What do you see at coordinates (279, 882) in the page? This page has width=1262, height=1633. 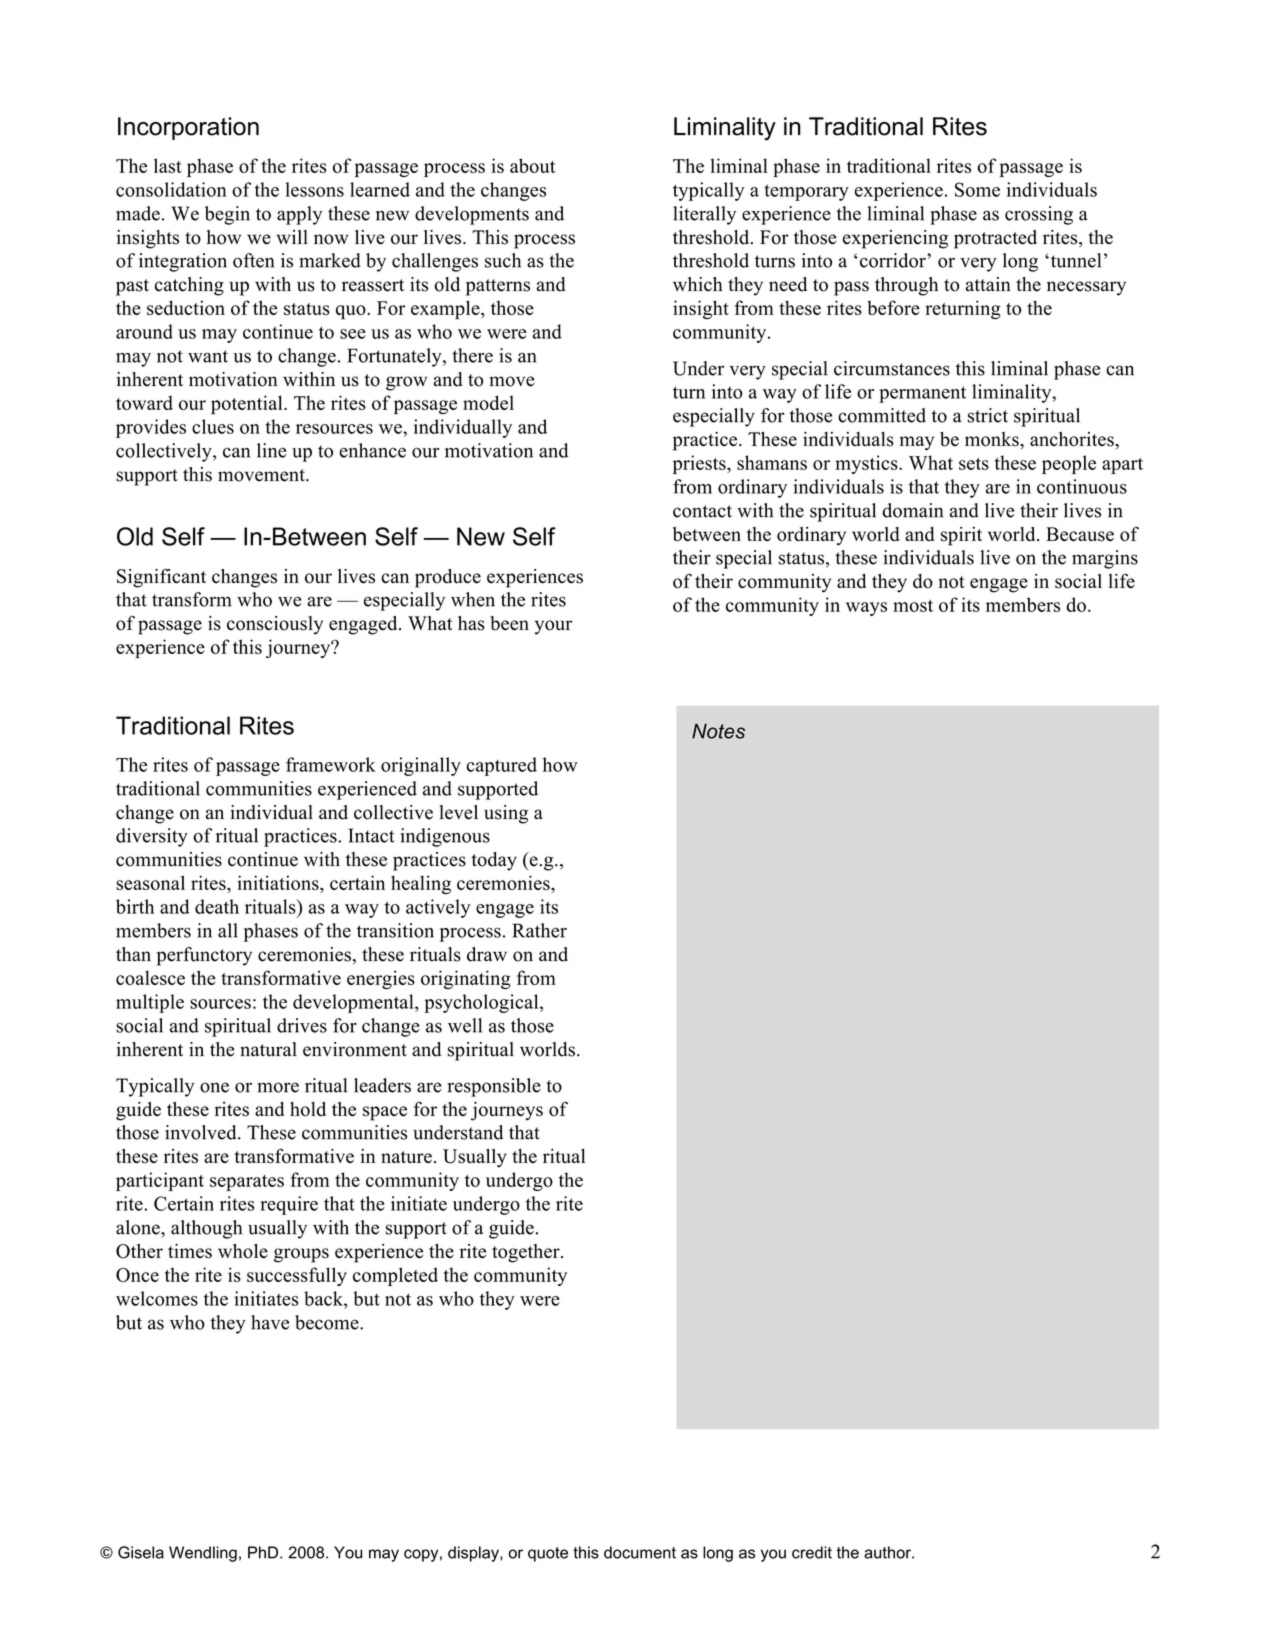 I see `initiations` at bounding box center [279, 882].
